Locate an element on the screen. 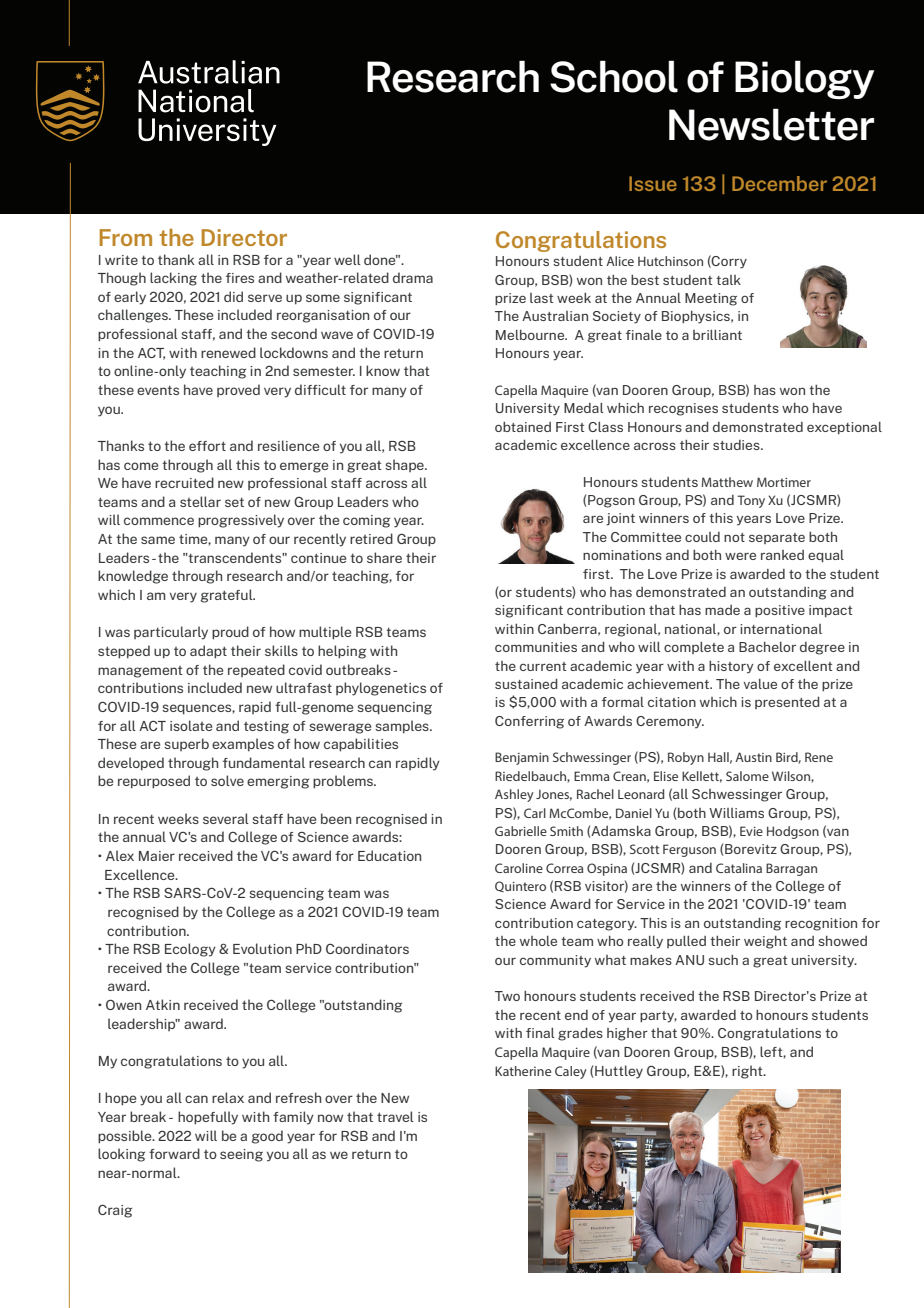  right is located at coordinates (748, 1072).
